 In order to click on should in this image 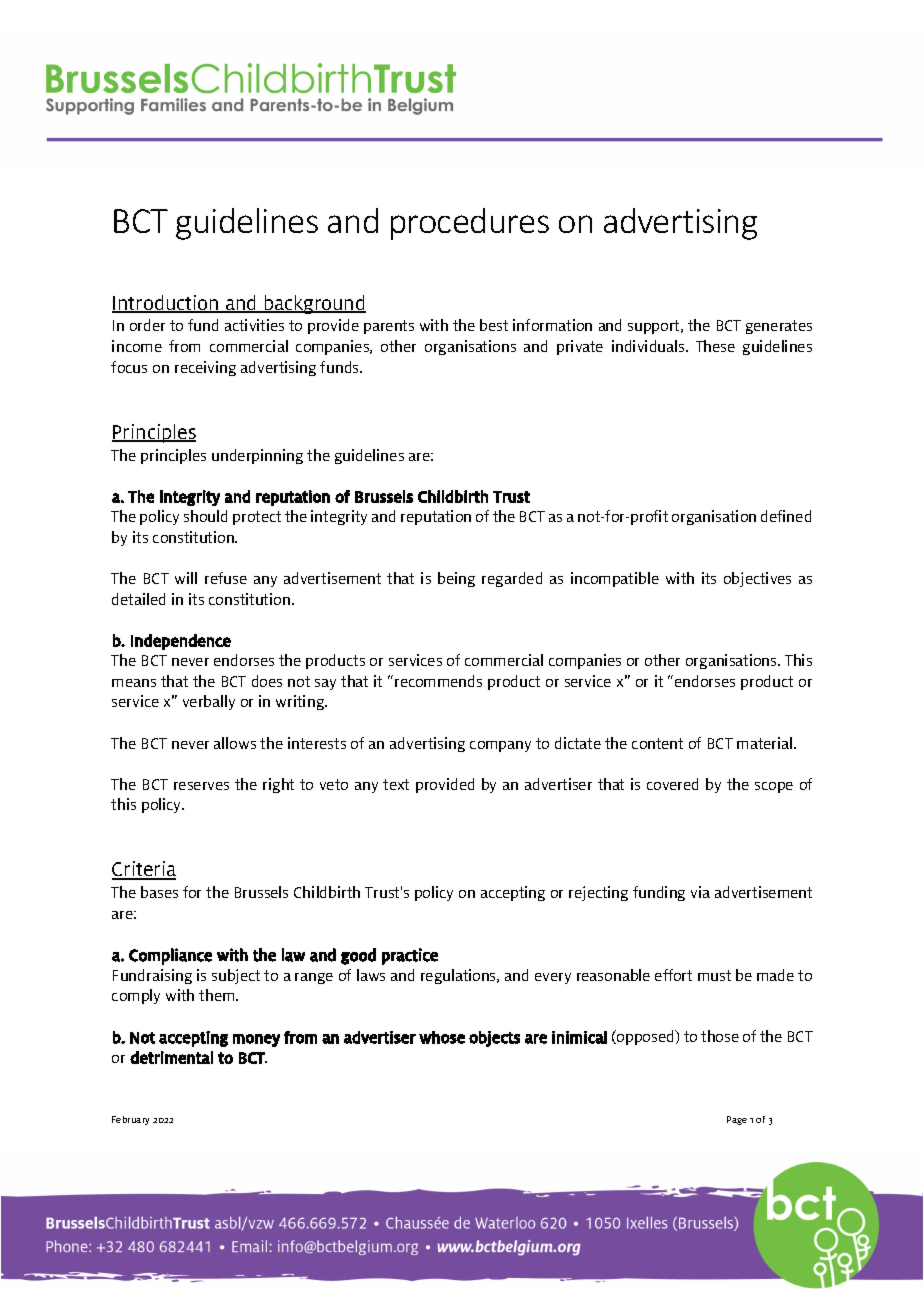, I will do `click(205, 516)`.
